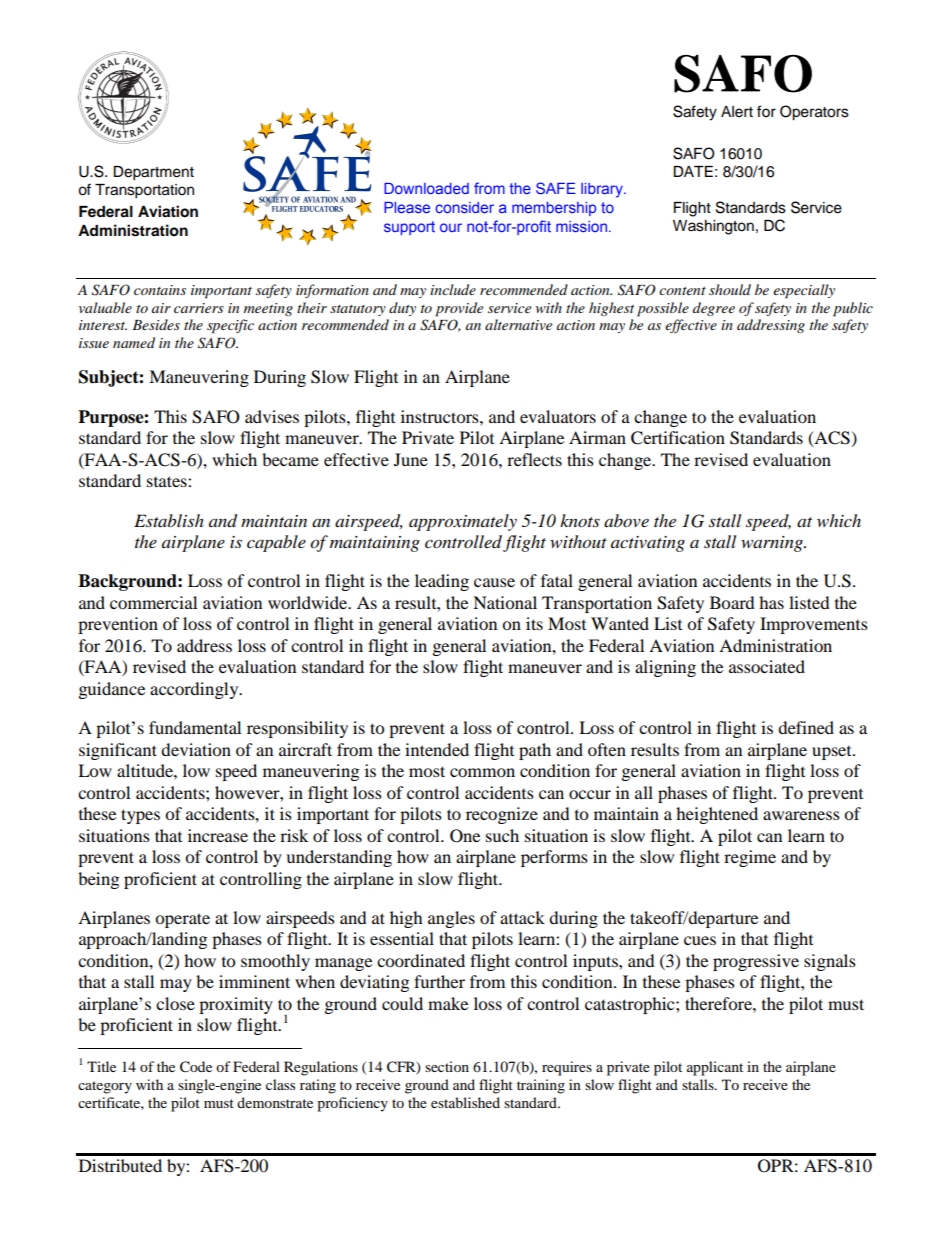 This document has width=952, height=1233. What do you see at coordinates (505, 602) in the document?
I see `National` at bounding box center [505, 602].
